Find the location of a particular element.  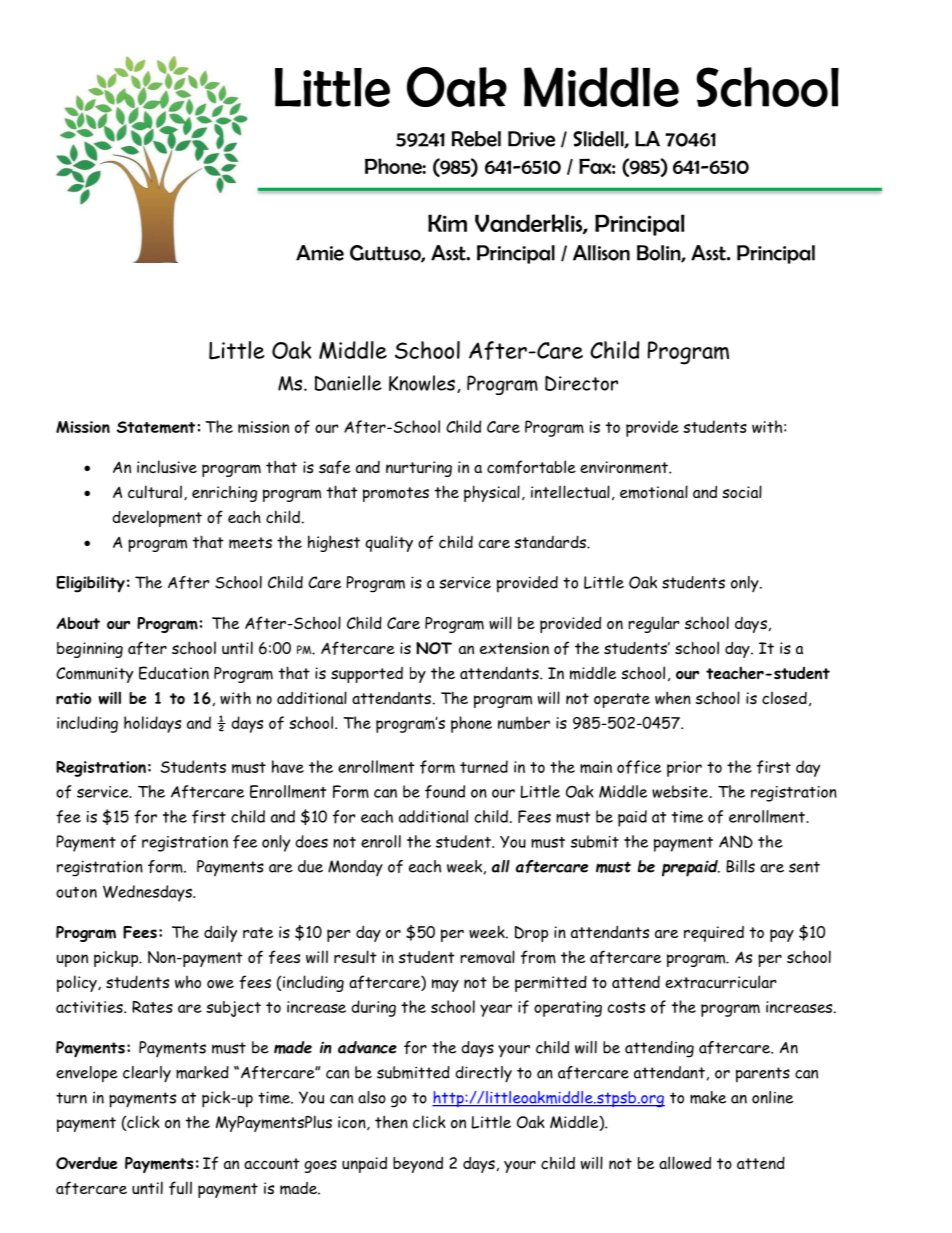

Allison is located at coordinates (601, 253).
